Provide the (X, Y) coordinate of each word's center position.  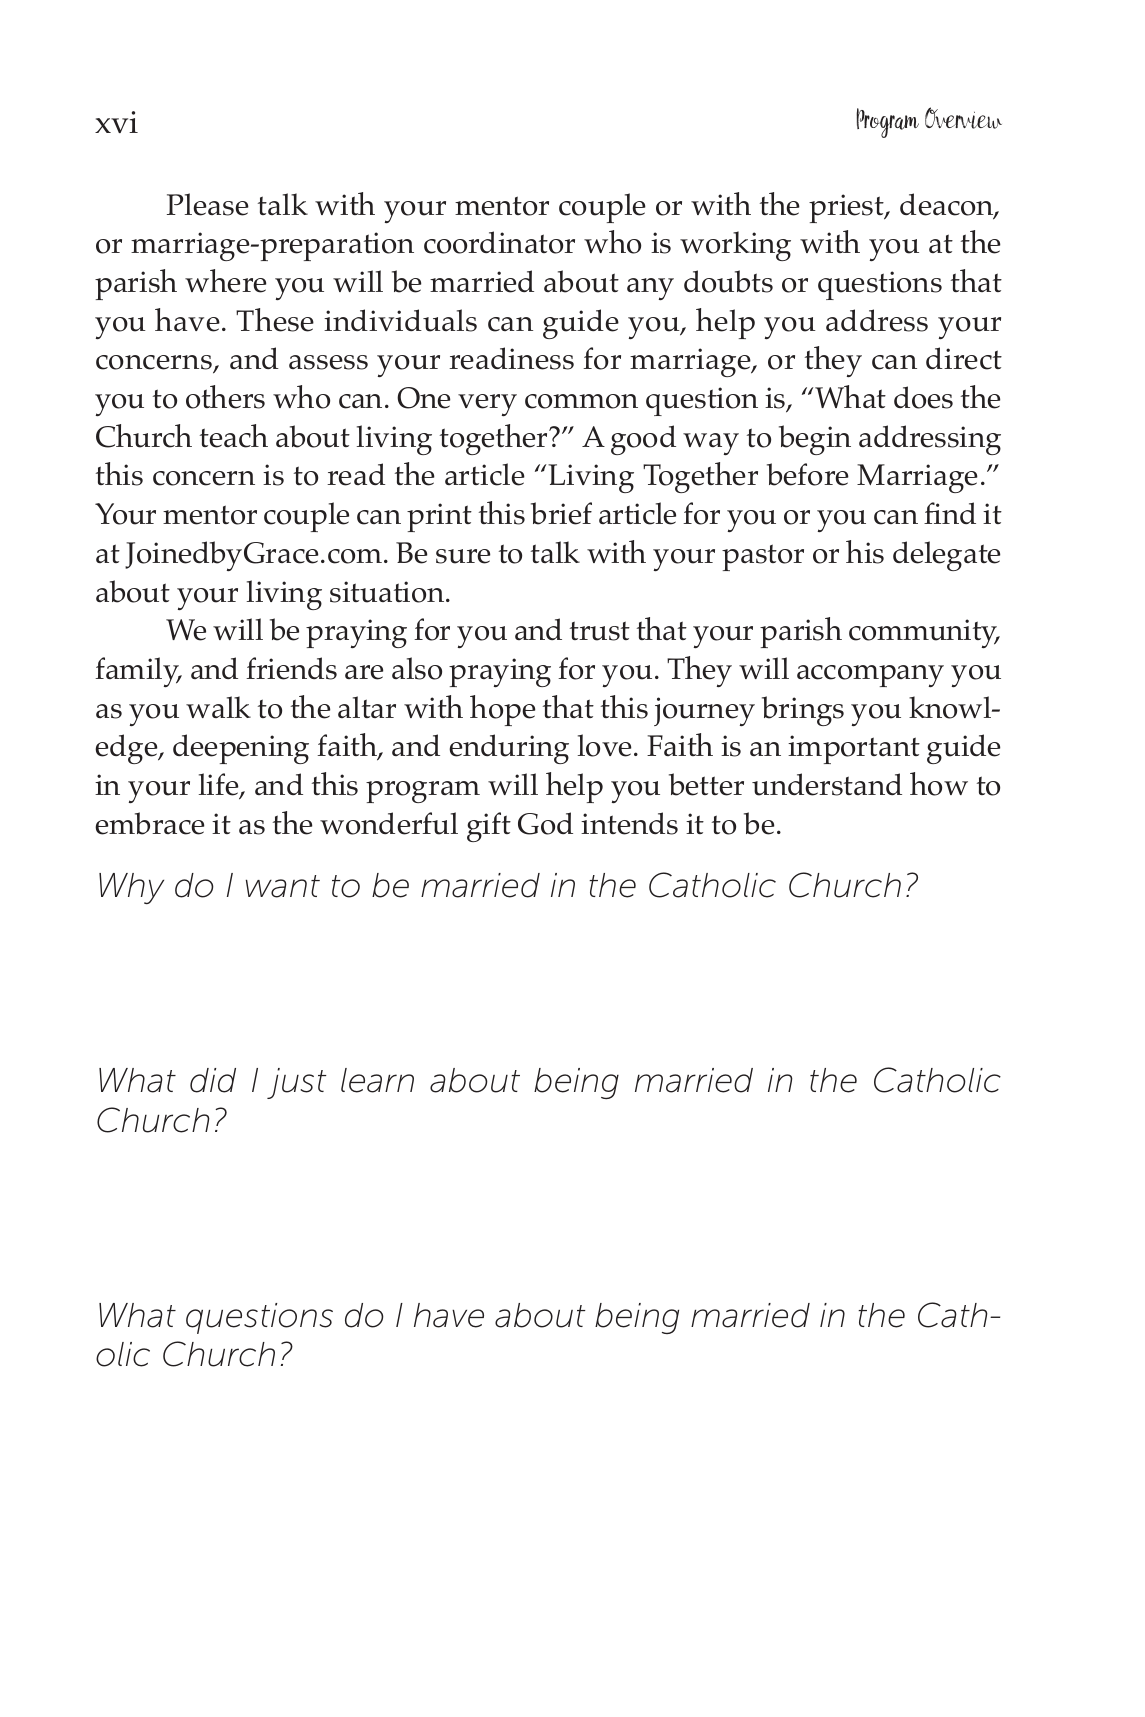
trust (600, 631)
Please (208, 204)
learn (377, 1080)
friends (291, 668)
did (213, 1080)
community (924, 633)
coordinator (499, 242)
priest (847, 208)
